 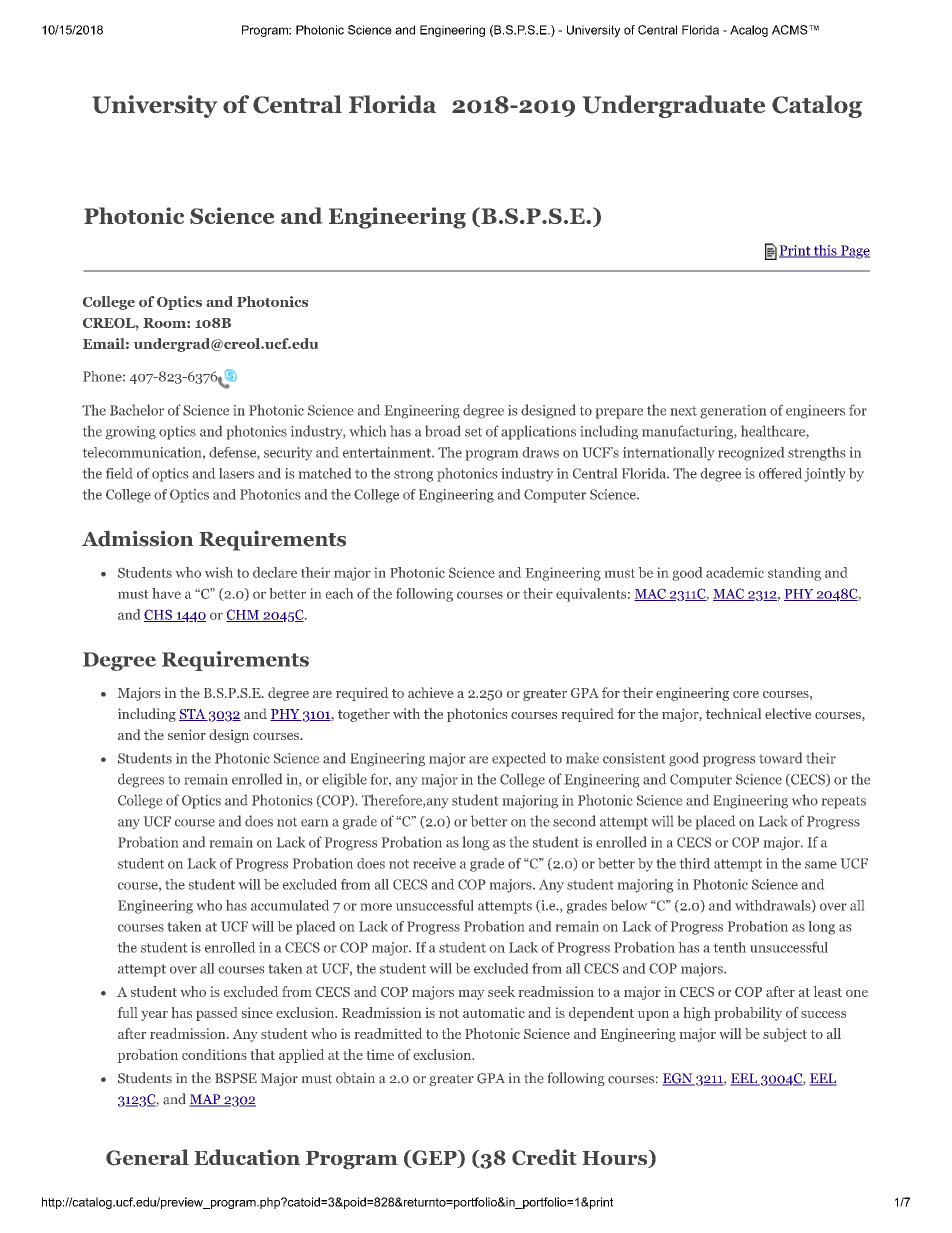 What do you see at coordinates (206, 1100) in the screenshot?
I see `MAP` at bounding box center [206, 1100].
